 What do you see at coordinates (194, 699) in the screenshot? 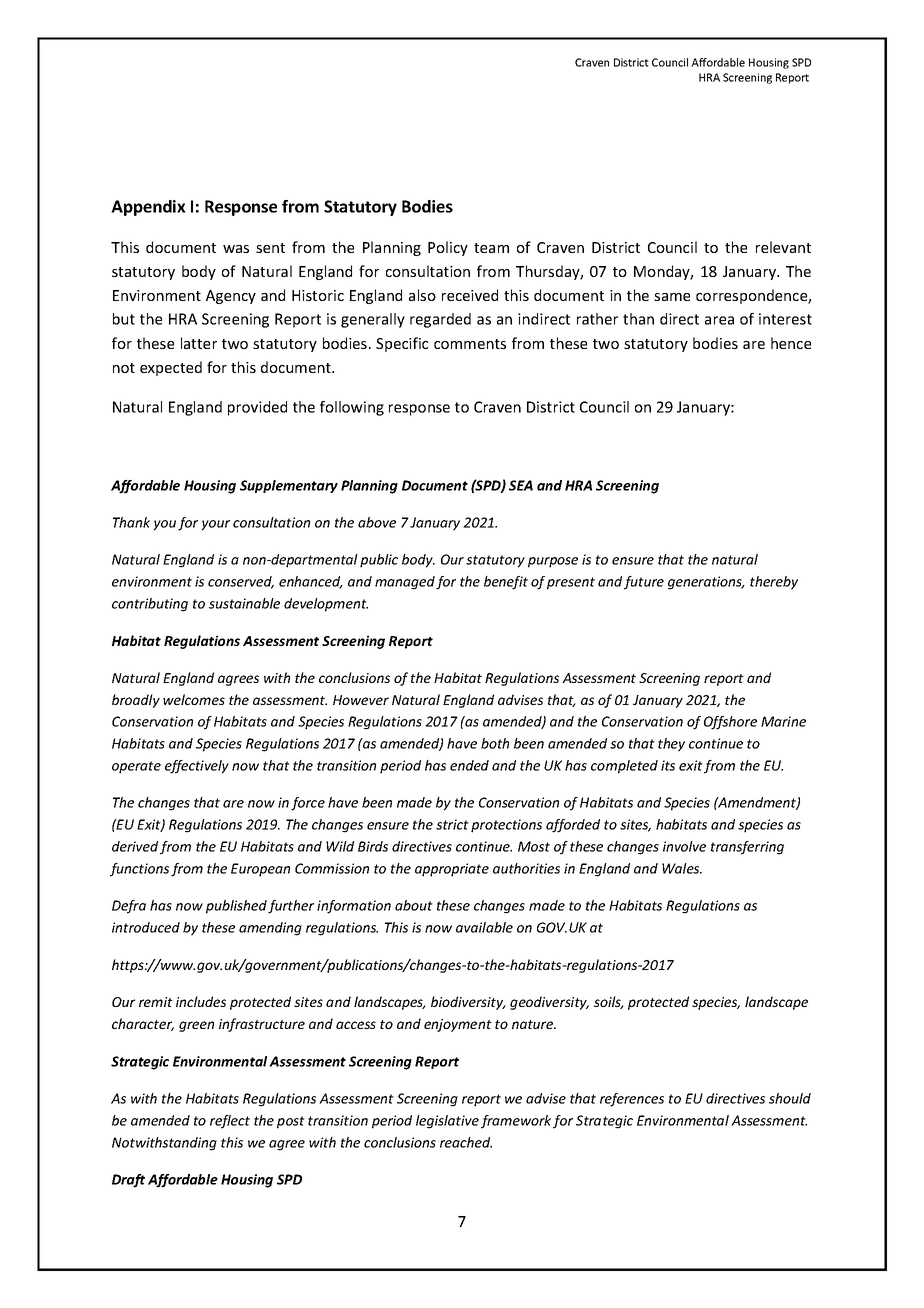
I see `welcomes` at bounding box center [194, 699].
